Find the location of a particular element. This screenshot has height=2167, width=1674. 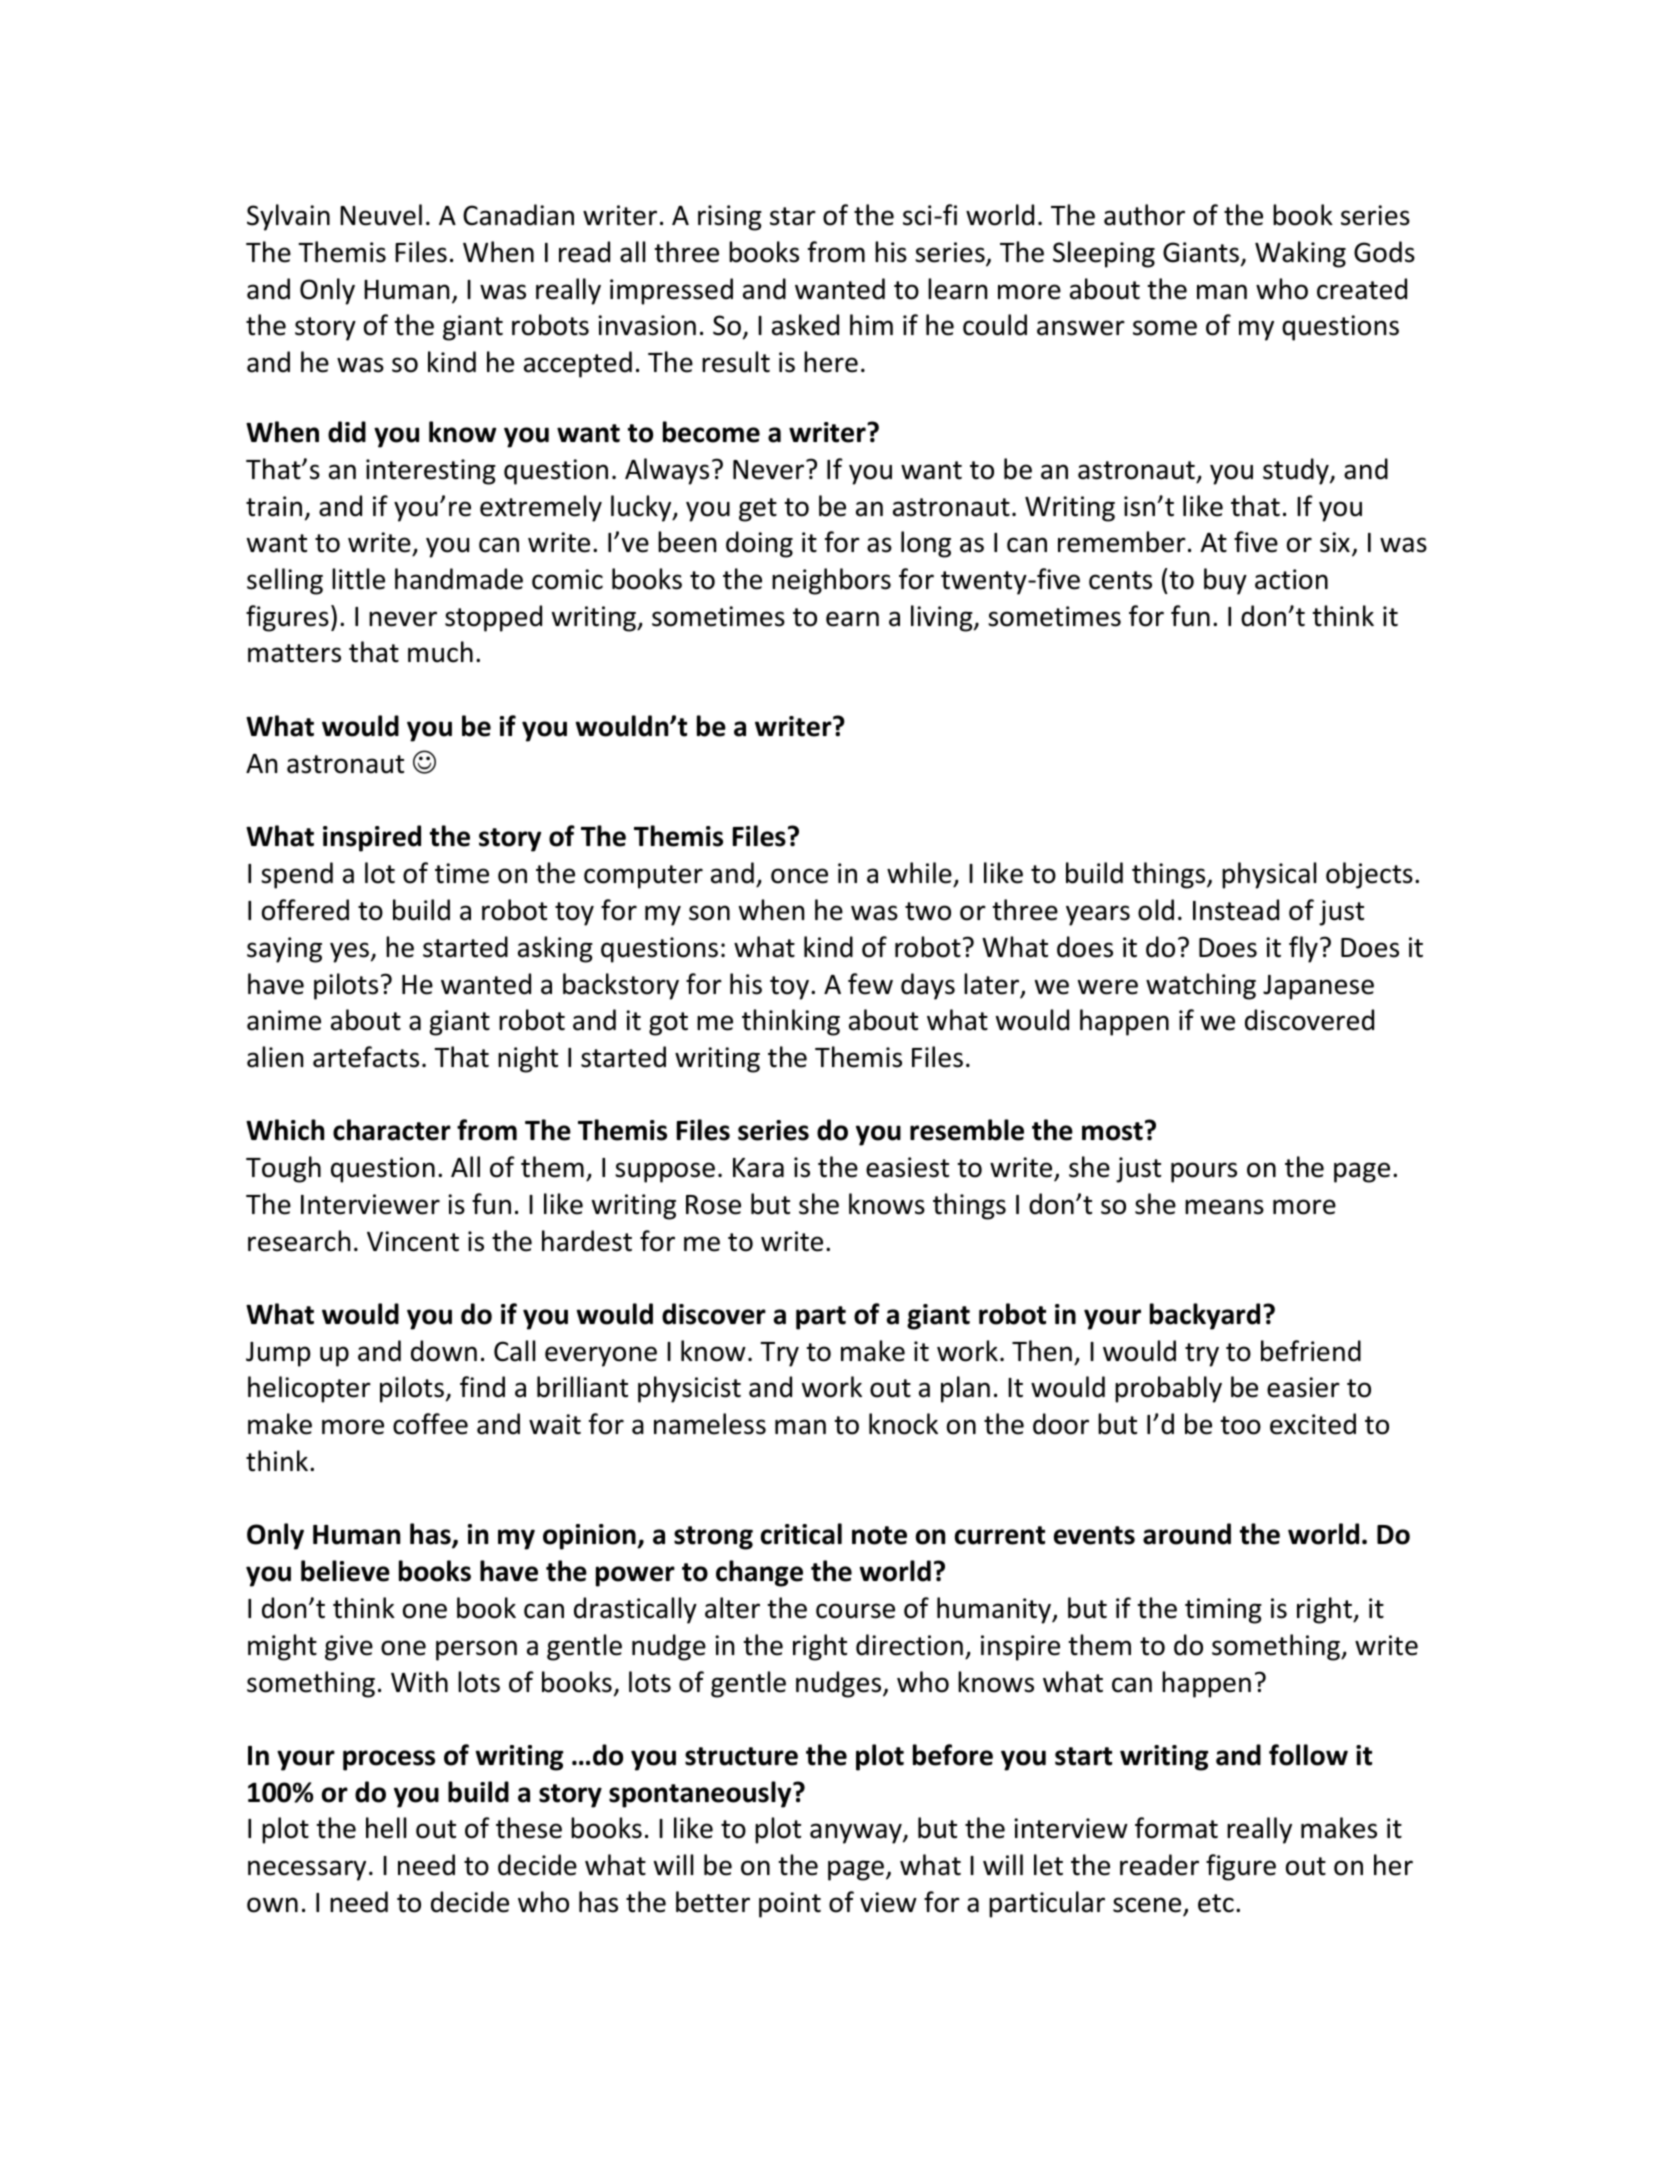

Canadian is located at coordinates (518, 215).
